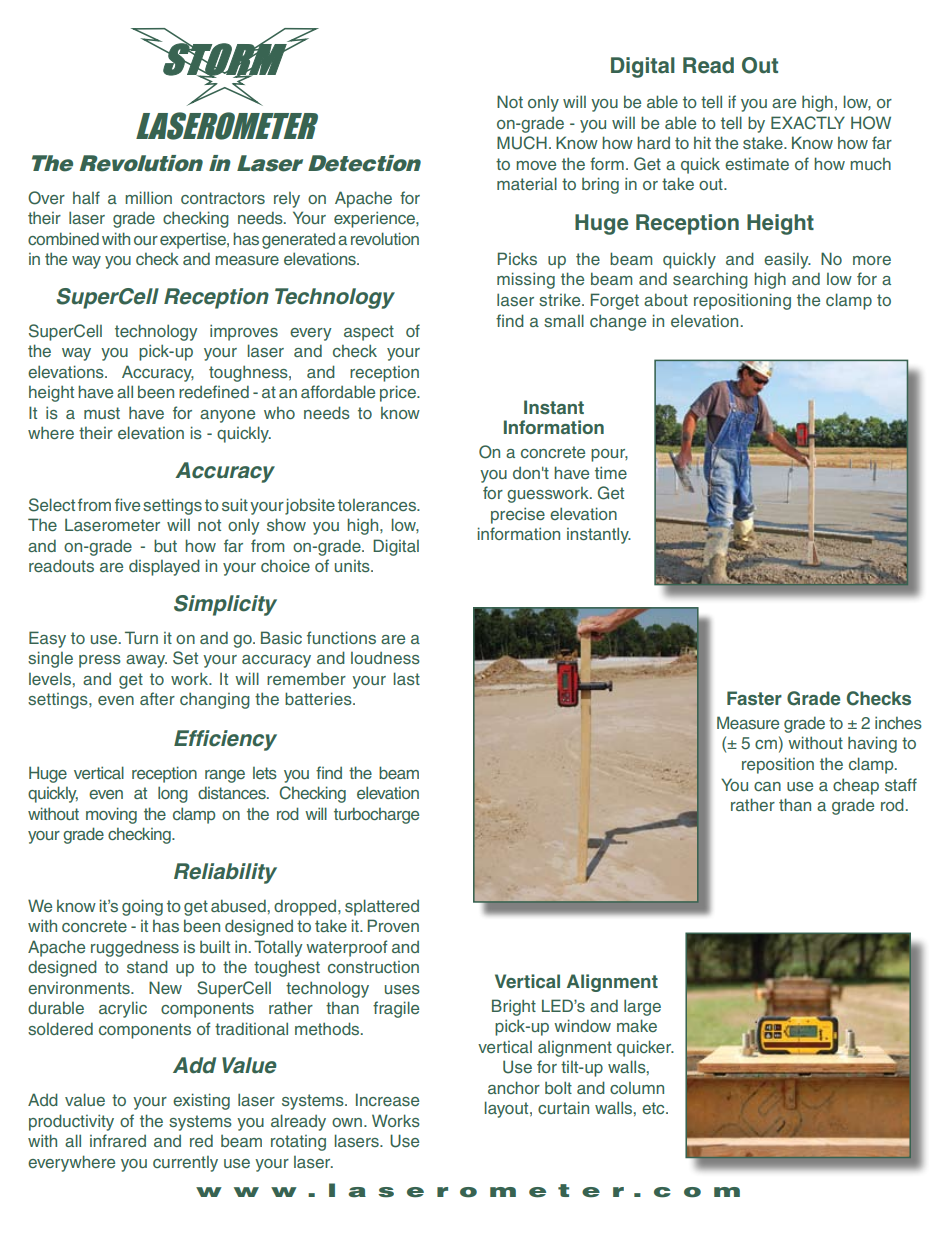  Describe the element at coordinates (767, 786) in the screenshot. I see `can` at that location.
